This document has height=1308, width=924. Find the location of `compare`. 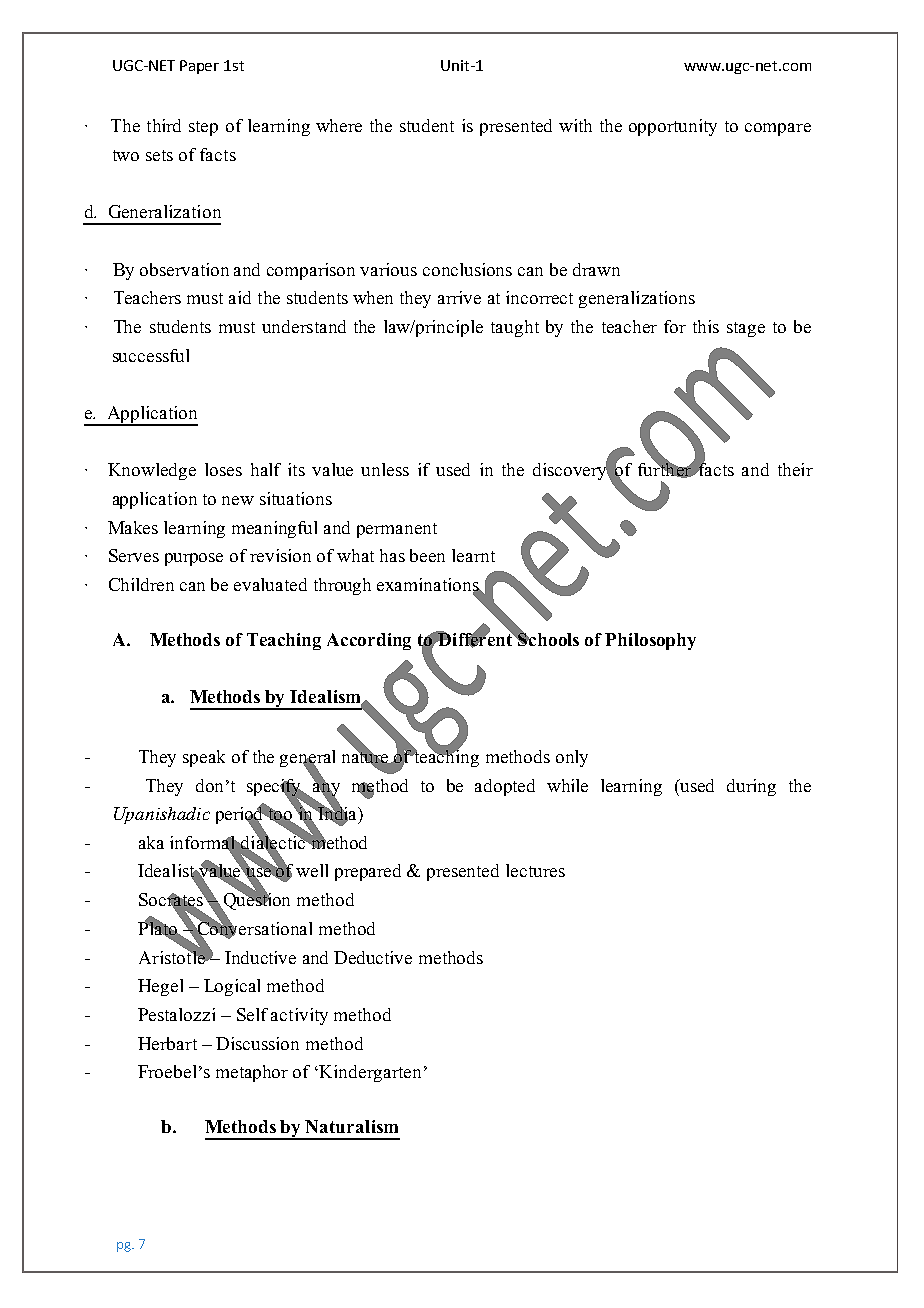

compare is located at coordinates (778, 129).
